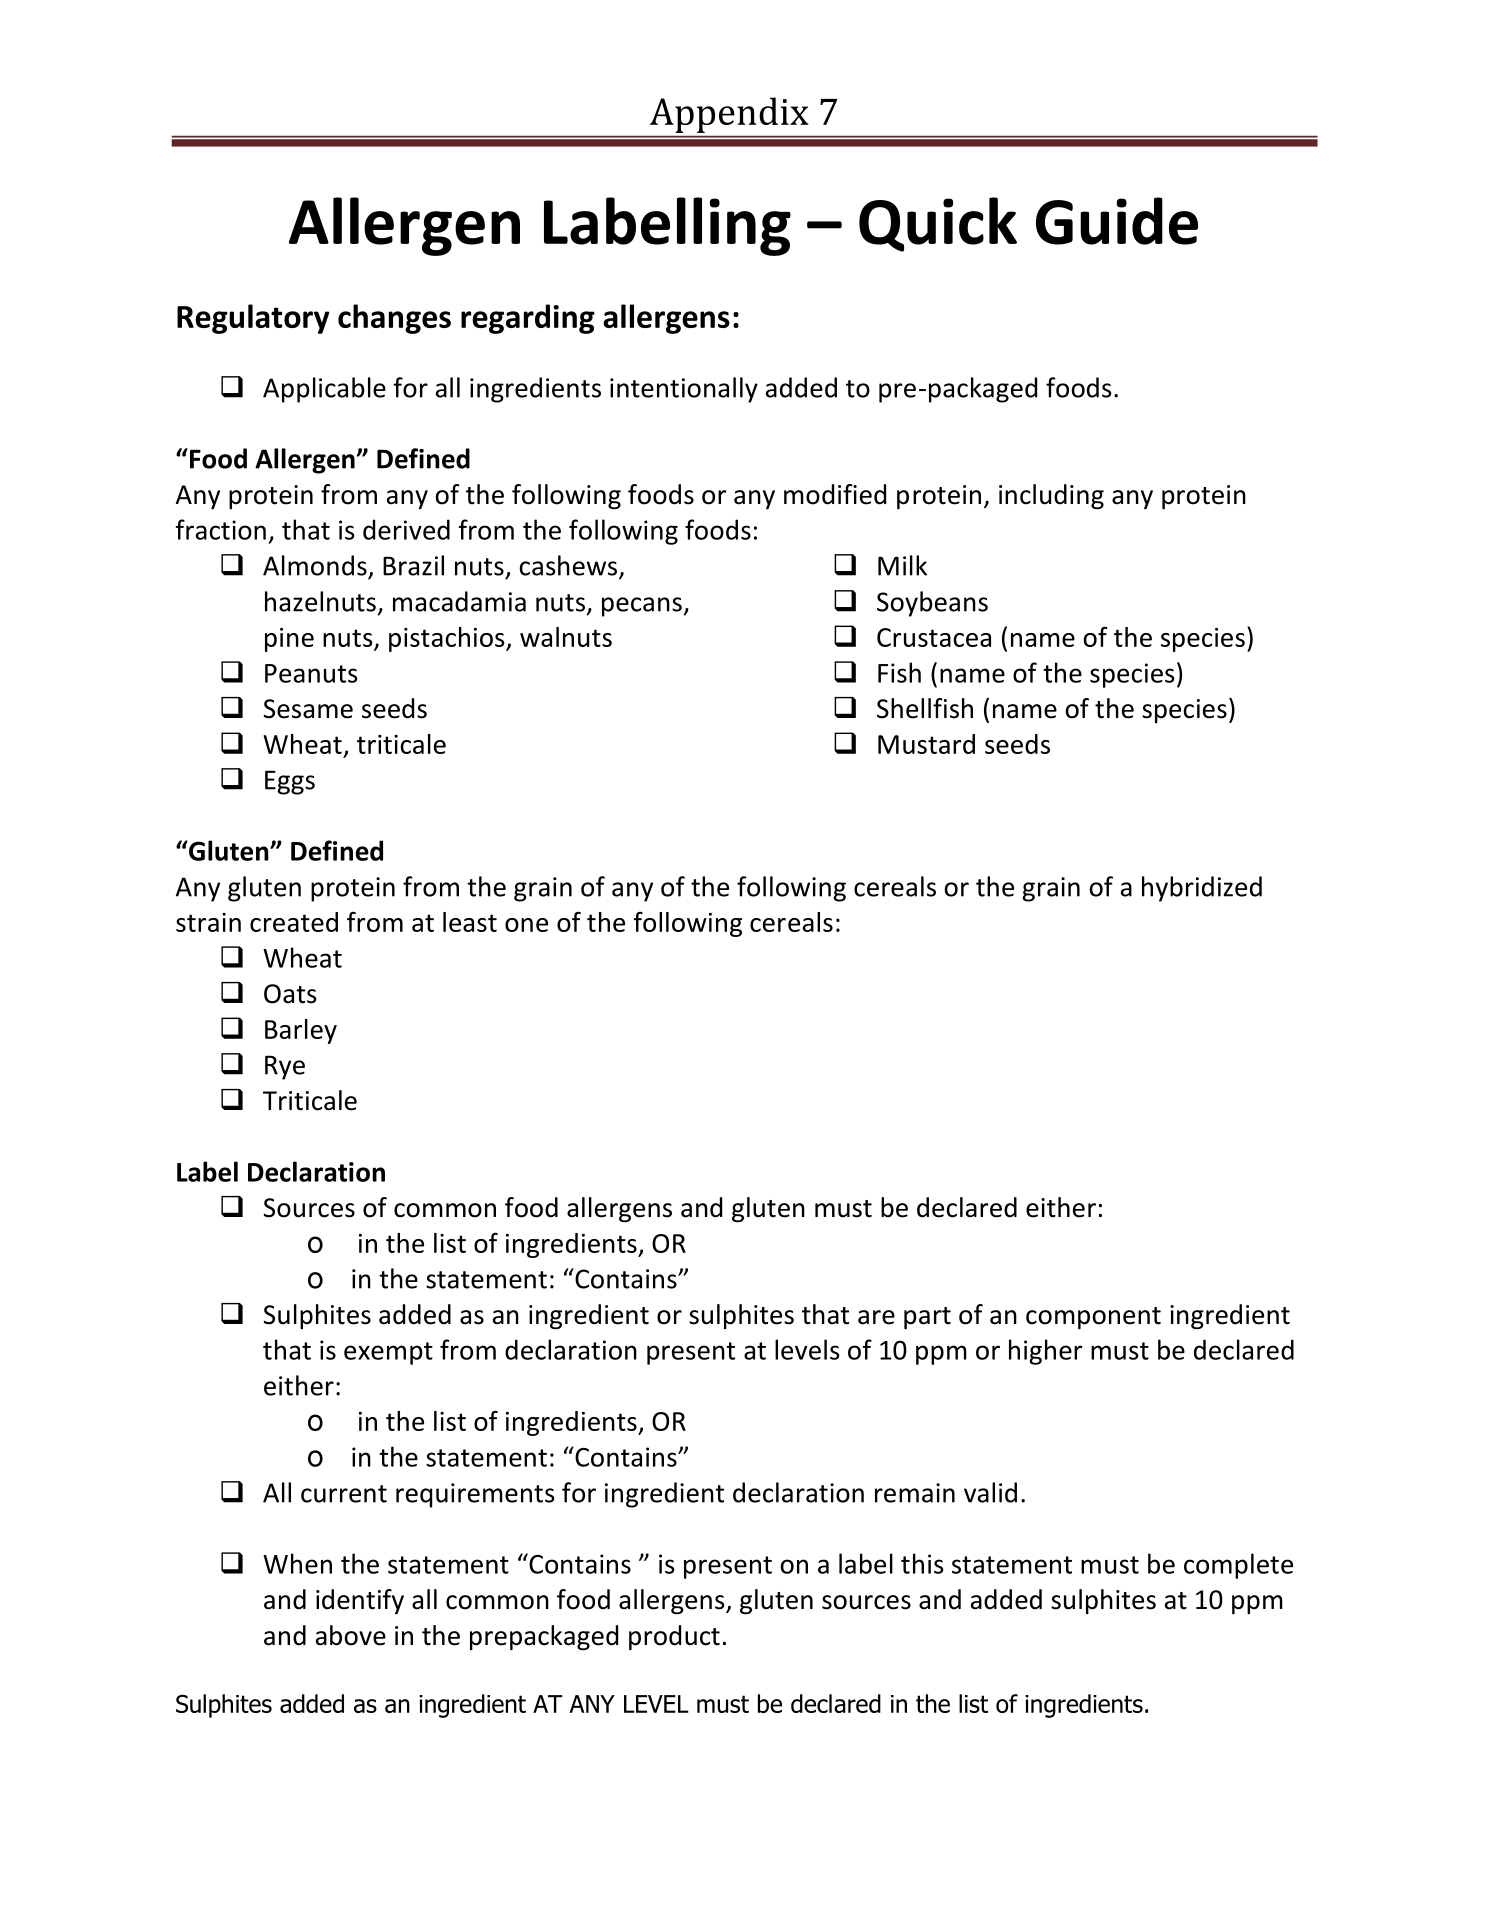  What do you see at coordinates (642, 607) in the image?
I see `pecans` at bounding box center [642, 607].
